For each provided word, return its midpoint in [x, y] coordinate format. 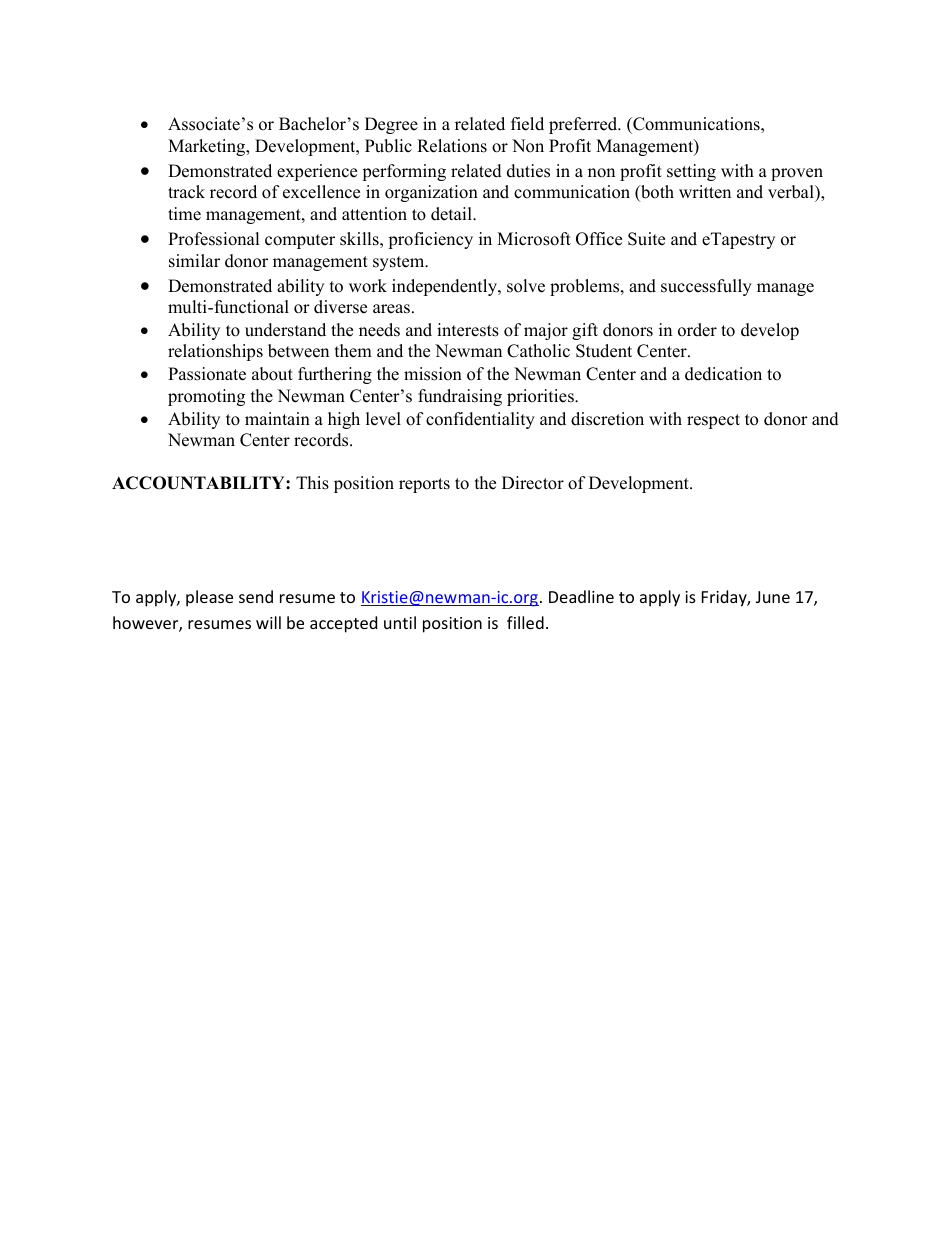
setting [691, 172]
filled [525, 622]
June [773, 597]
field [527, 124]
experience [317, 172]
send [256, 596]
